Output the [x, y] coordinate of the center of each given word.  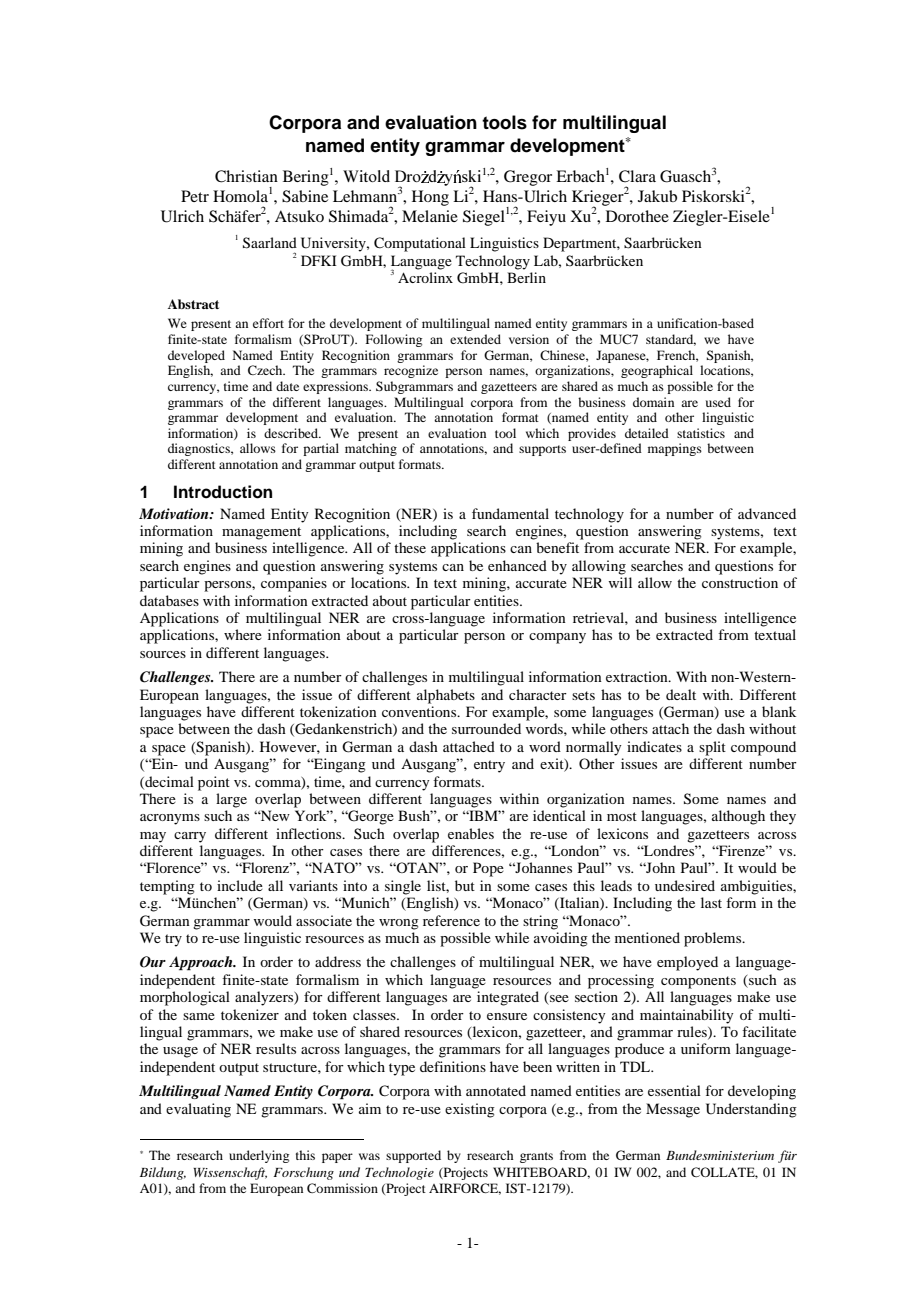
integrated [508, 998]
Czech [266, 370]
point [214, 783]
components [698, 982]
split [712, 748]
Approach [202, 963]
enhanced [517, 565]
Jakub [657, 196]
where [243, 634]
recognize [411, 371]
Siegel [484, 218]
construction [740, 582]
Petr [195, 196]
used [718, 402]
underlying [259, 1156]
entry [489, 766]
